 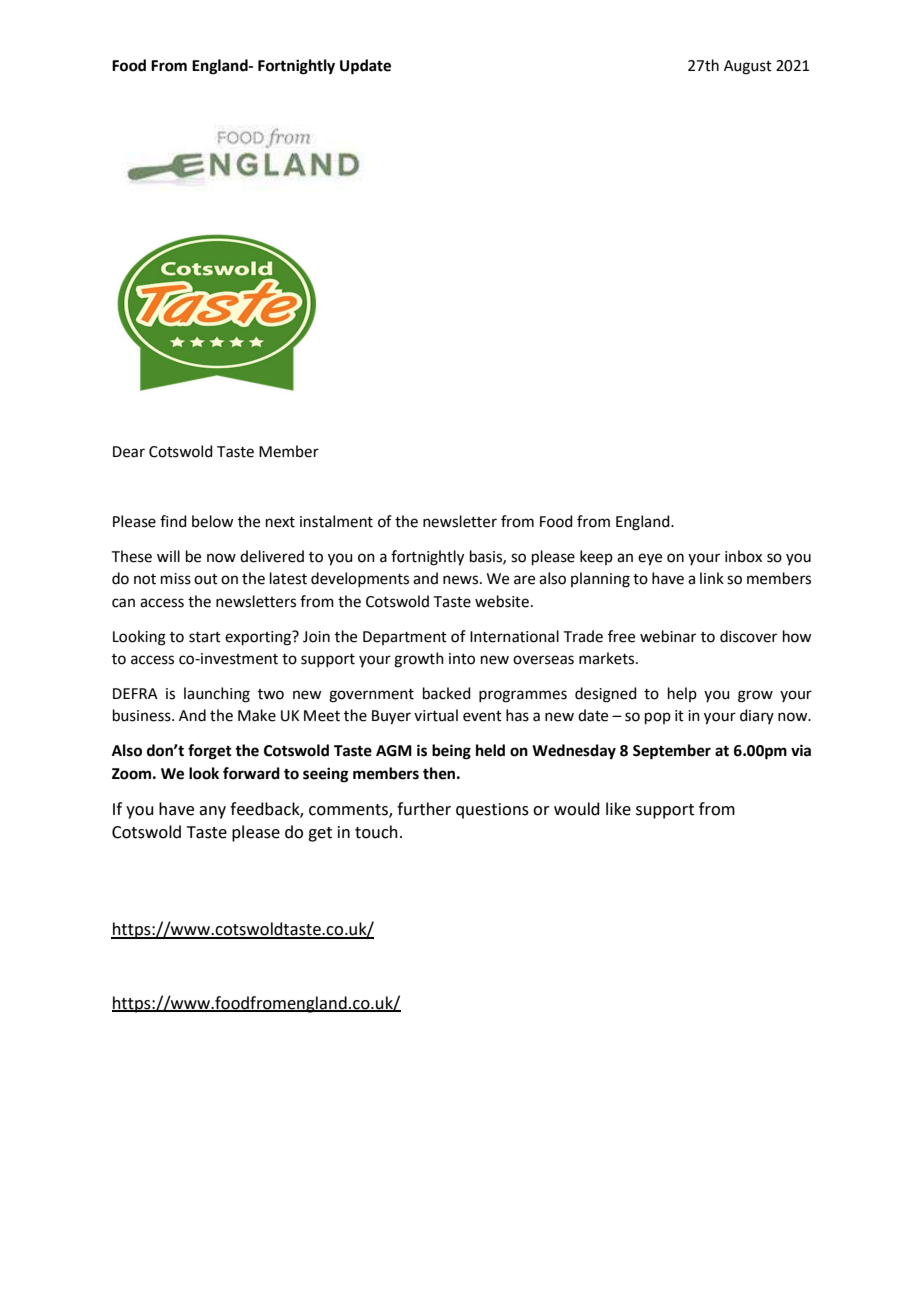 I want to click on any, so click(x=212, y=812).
